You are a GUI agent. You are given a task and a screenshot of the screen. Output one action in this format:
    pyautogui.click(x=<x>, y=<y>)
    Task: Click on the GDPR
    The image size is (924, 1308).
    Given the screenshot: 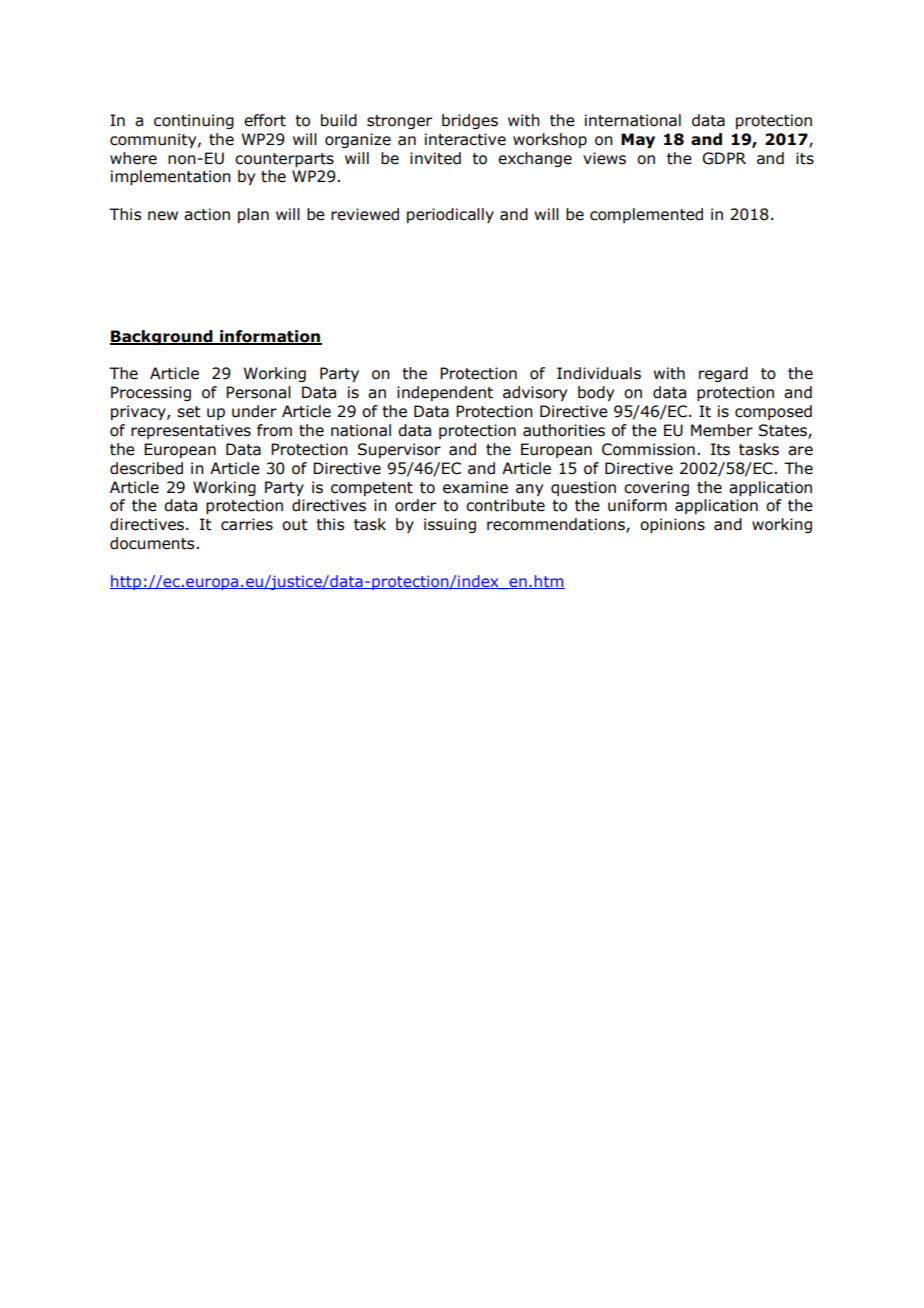 What is the action you would take?
    pyautogui.click(x=724, y=158)
